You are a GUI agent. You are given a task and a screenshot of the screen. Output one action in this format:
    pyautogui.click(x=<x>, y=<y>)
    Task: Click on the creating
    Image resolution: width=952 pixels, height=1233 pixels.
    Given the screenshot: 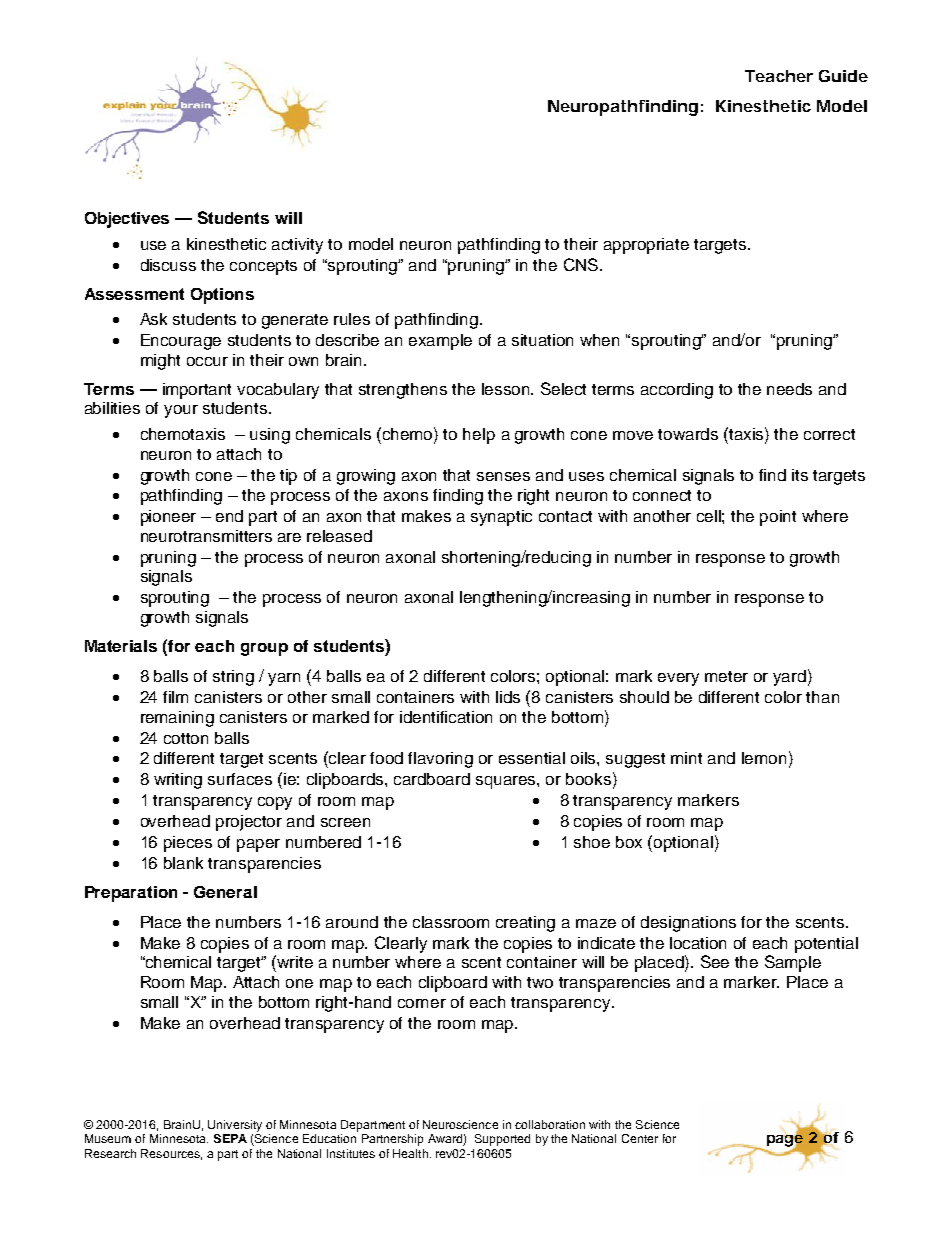 What is the action you would take?
    pyautogui.click(x=525, y=924)
